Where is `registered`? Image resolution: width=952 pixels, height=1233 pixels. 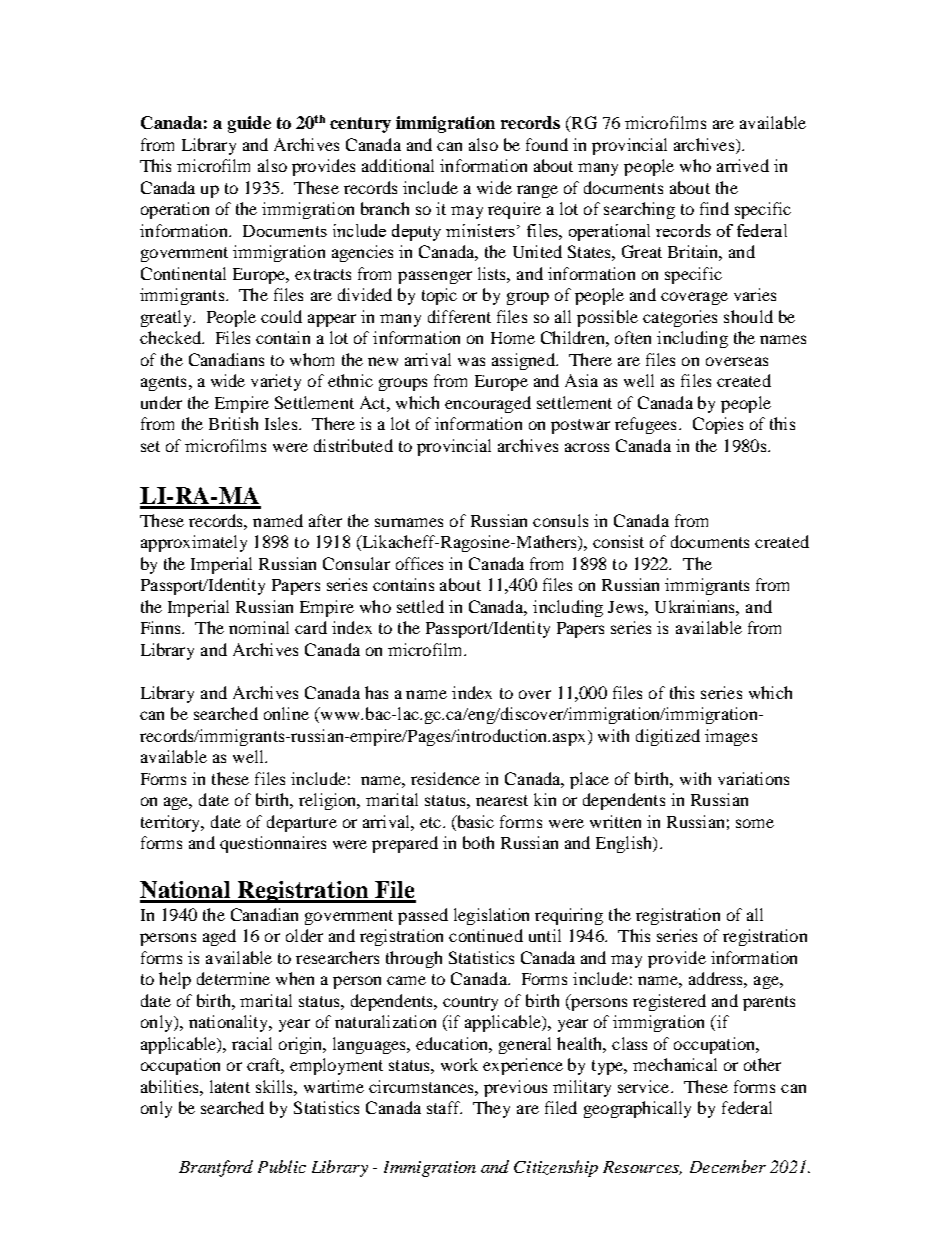
registered is located at coordinates (669, 1002).
